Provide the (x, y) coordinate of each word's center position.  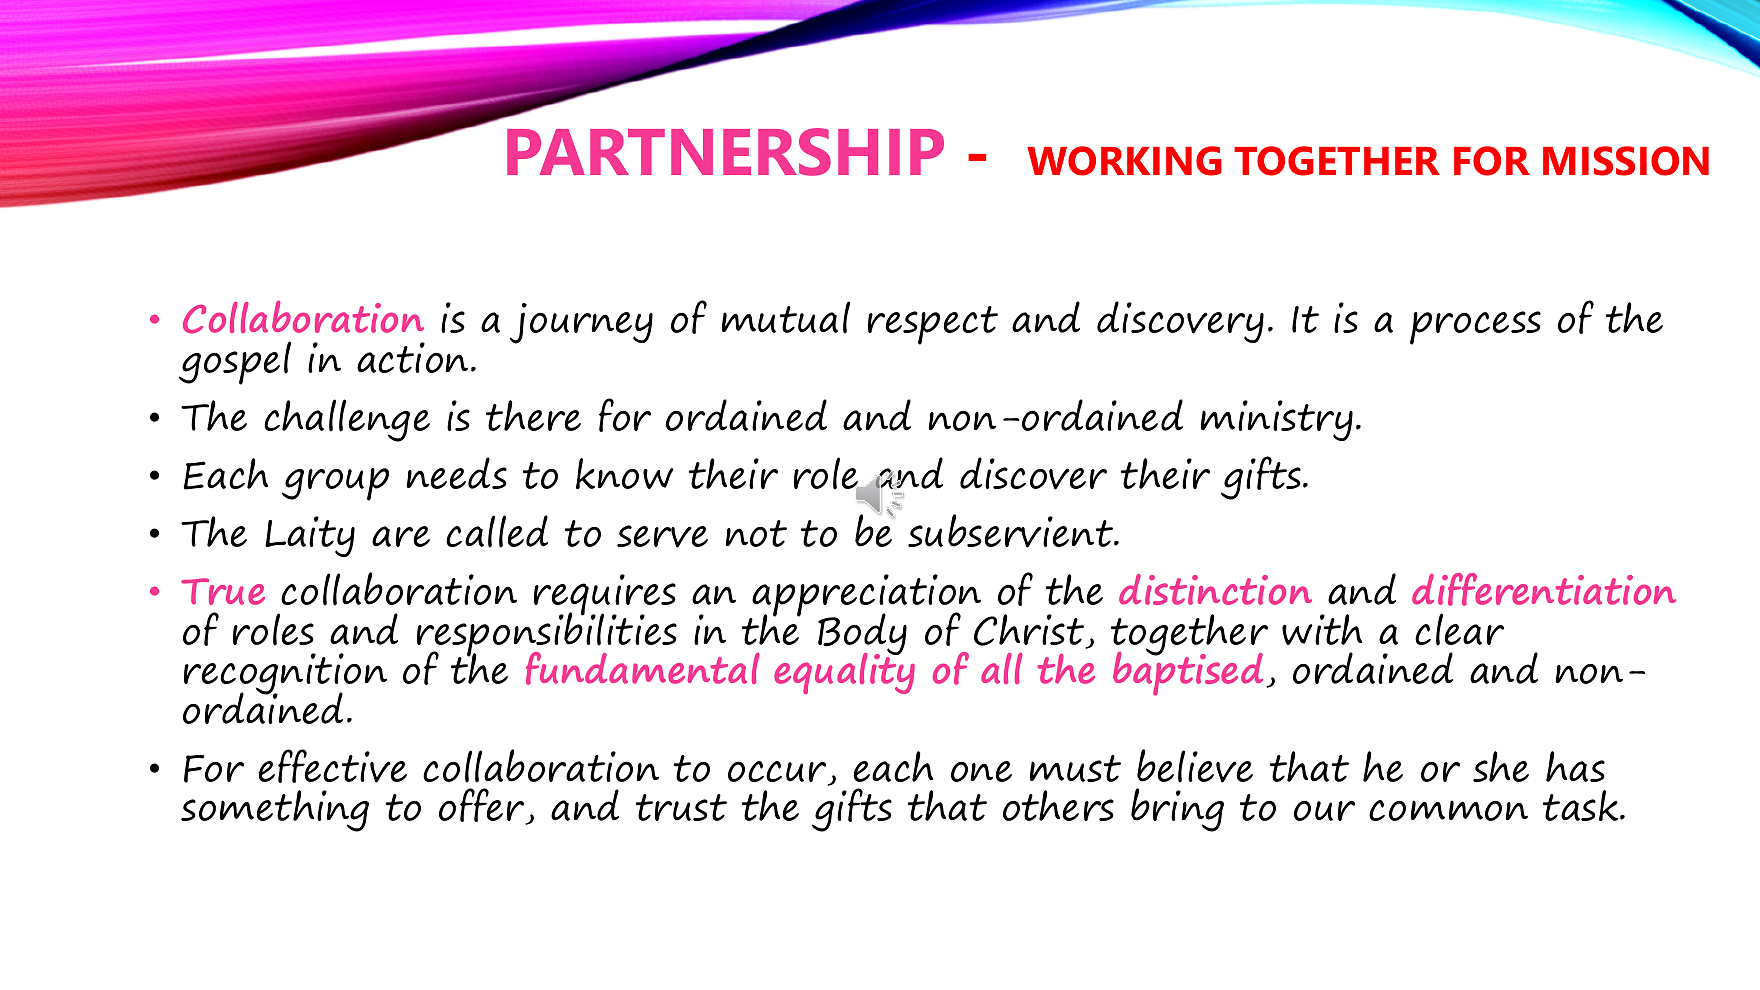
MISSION (1626, 161)
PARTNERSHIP (725, 152)
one (981, 771)
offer (483, 806)
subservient (1011, 531)
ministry (1277, 420)
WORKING (1124, 161)
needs (457, 473)
